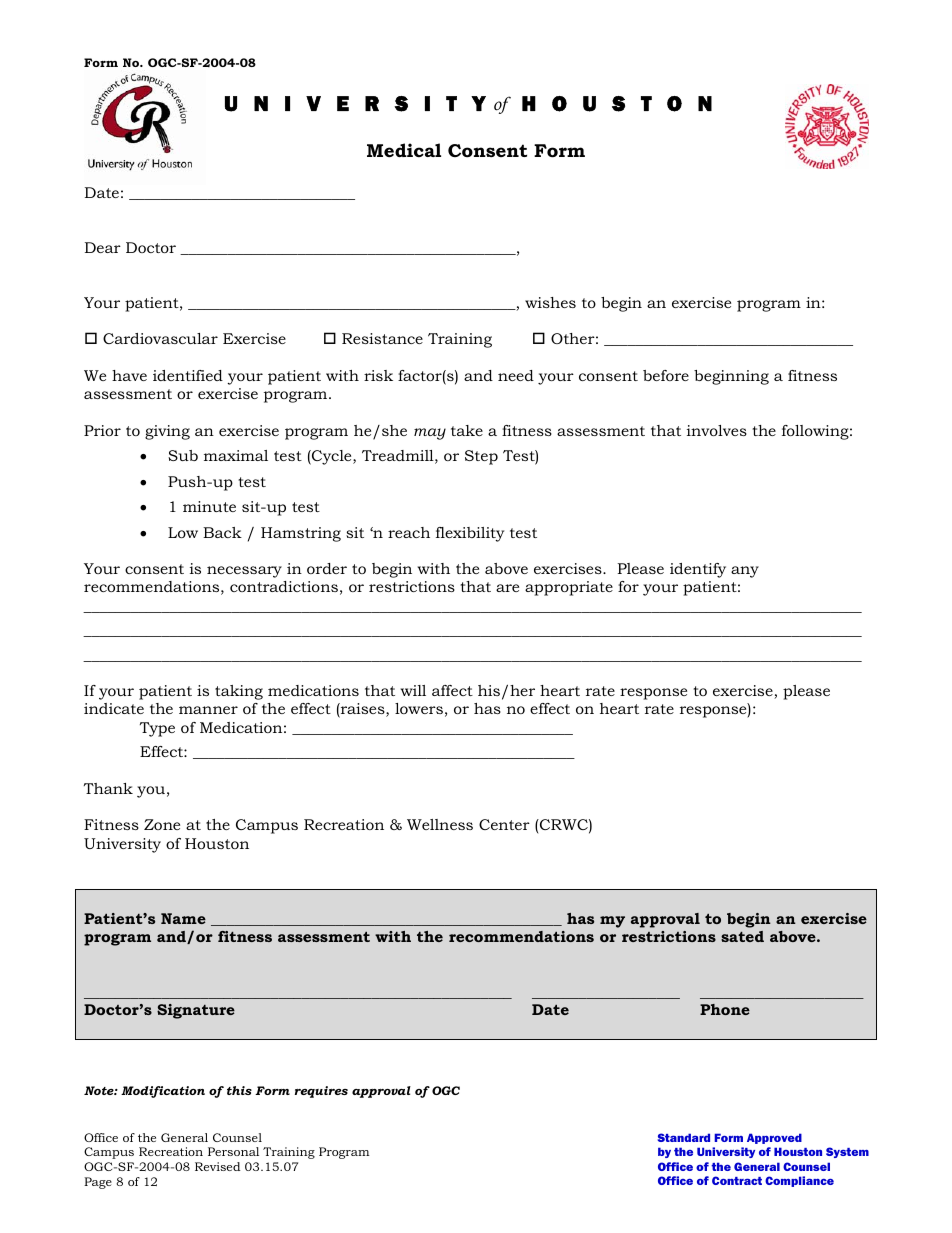 This document has height=1233, width=952. Describe the element at coordinates (208, 710) in the document. I see `manner` at that location.
